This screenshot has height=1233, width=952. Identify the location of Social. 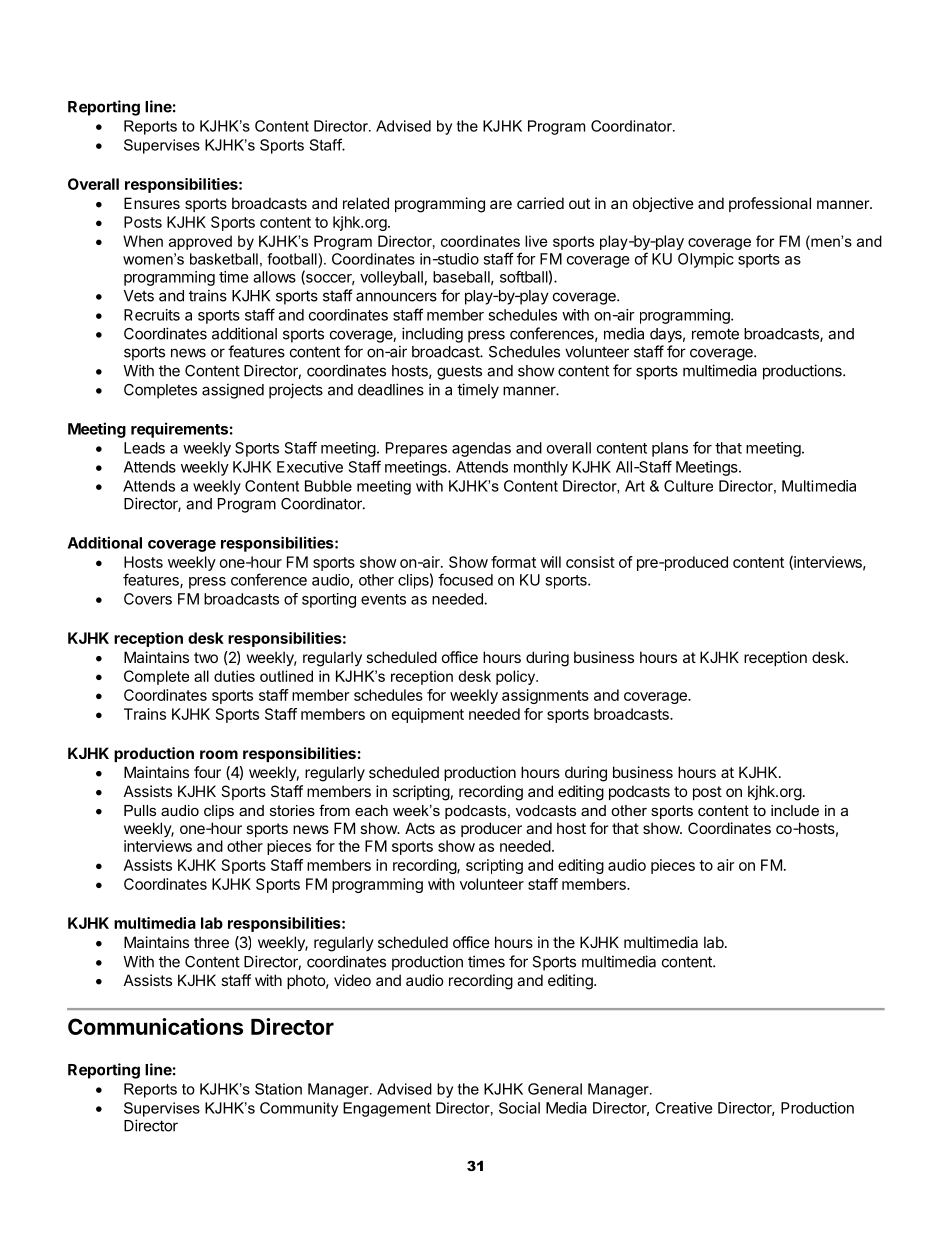
(519, 1108).
